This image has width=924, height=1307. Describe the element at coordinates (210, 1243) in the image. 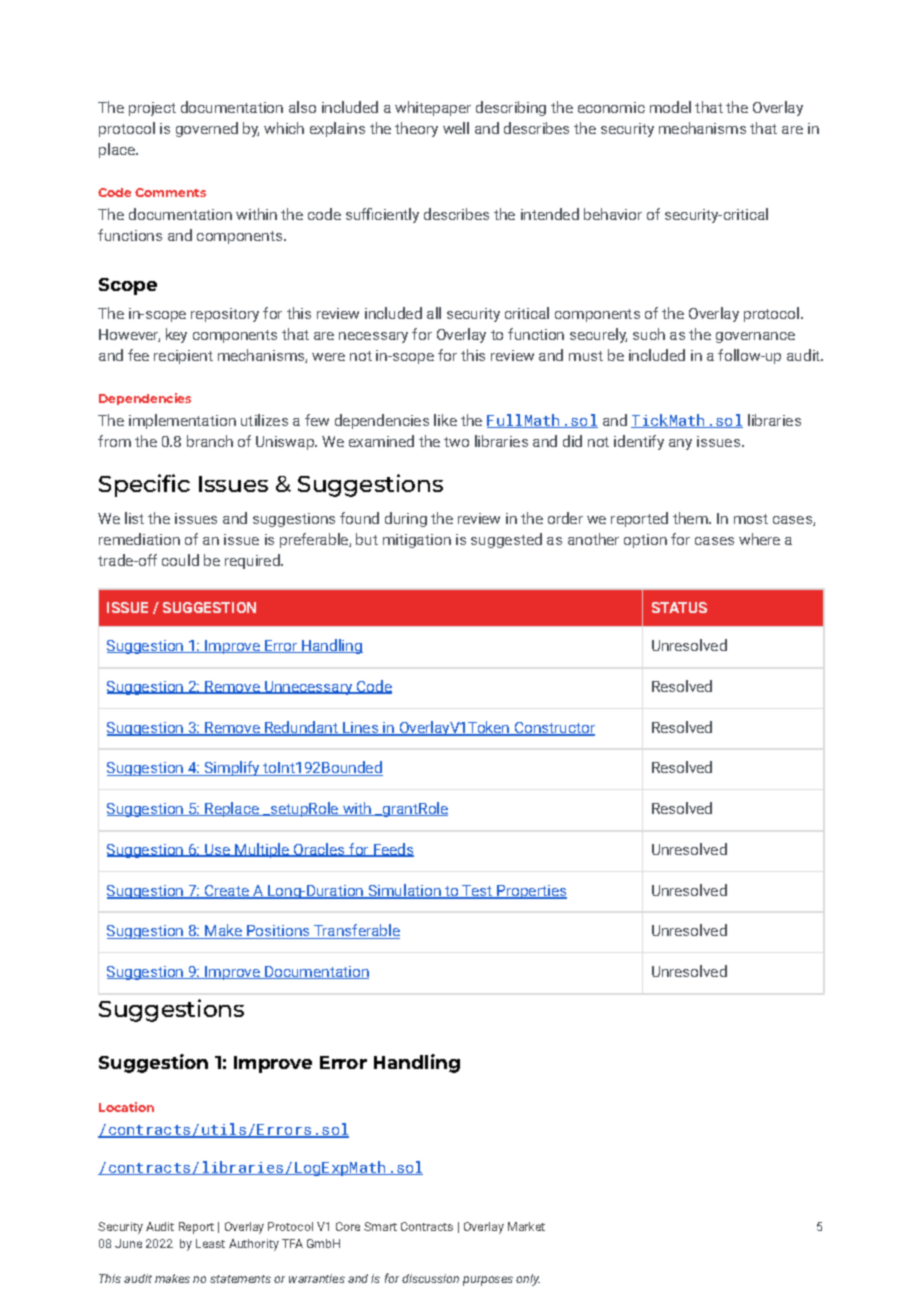

I see `Least` at that location.
